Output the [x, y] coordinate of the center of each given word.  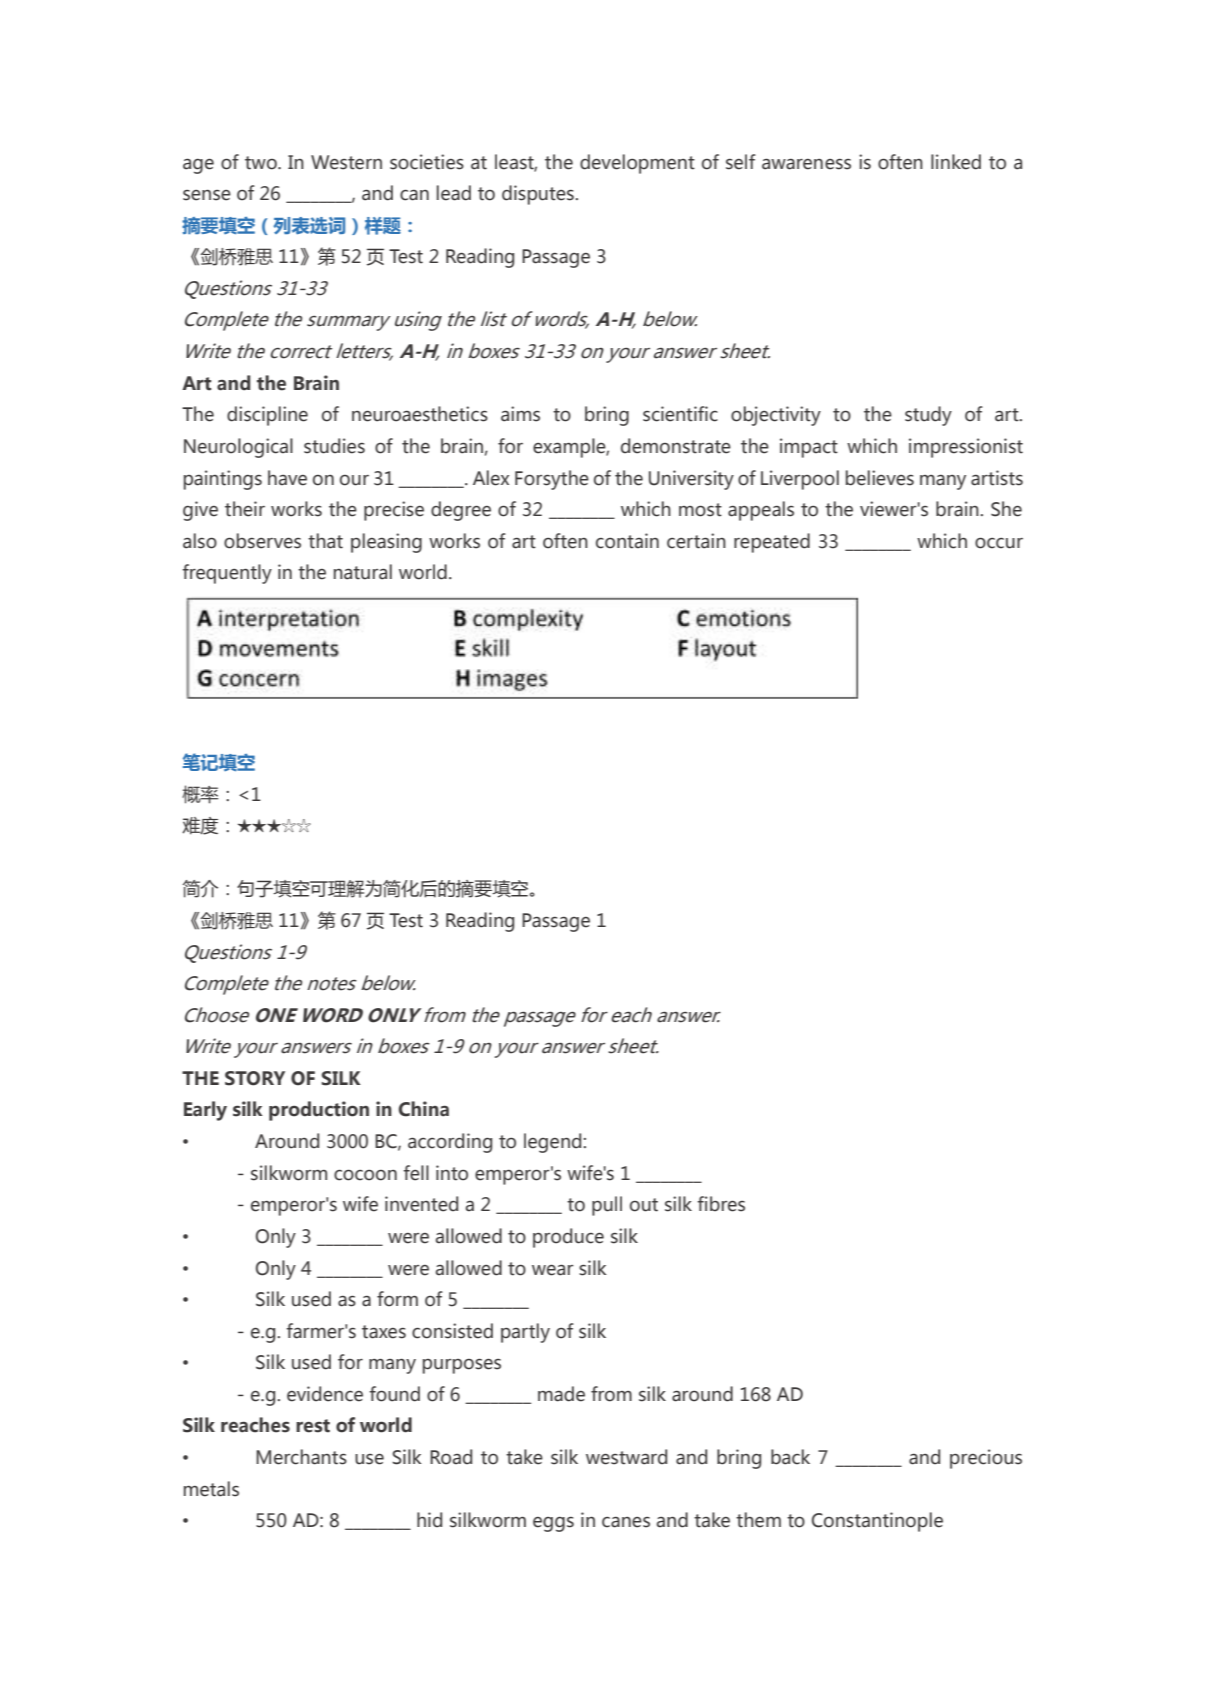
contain [627, 541]
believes [880, 478]
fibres [721, 1204]
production [319, 1111]
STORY [255, 1078]
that [325, 541]
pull [607, 1206]
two [262, 163]
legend [554, 1143]
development [637, 164]
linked [956, 162]
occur [999, 543]
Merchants [301, 1457]
